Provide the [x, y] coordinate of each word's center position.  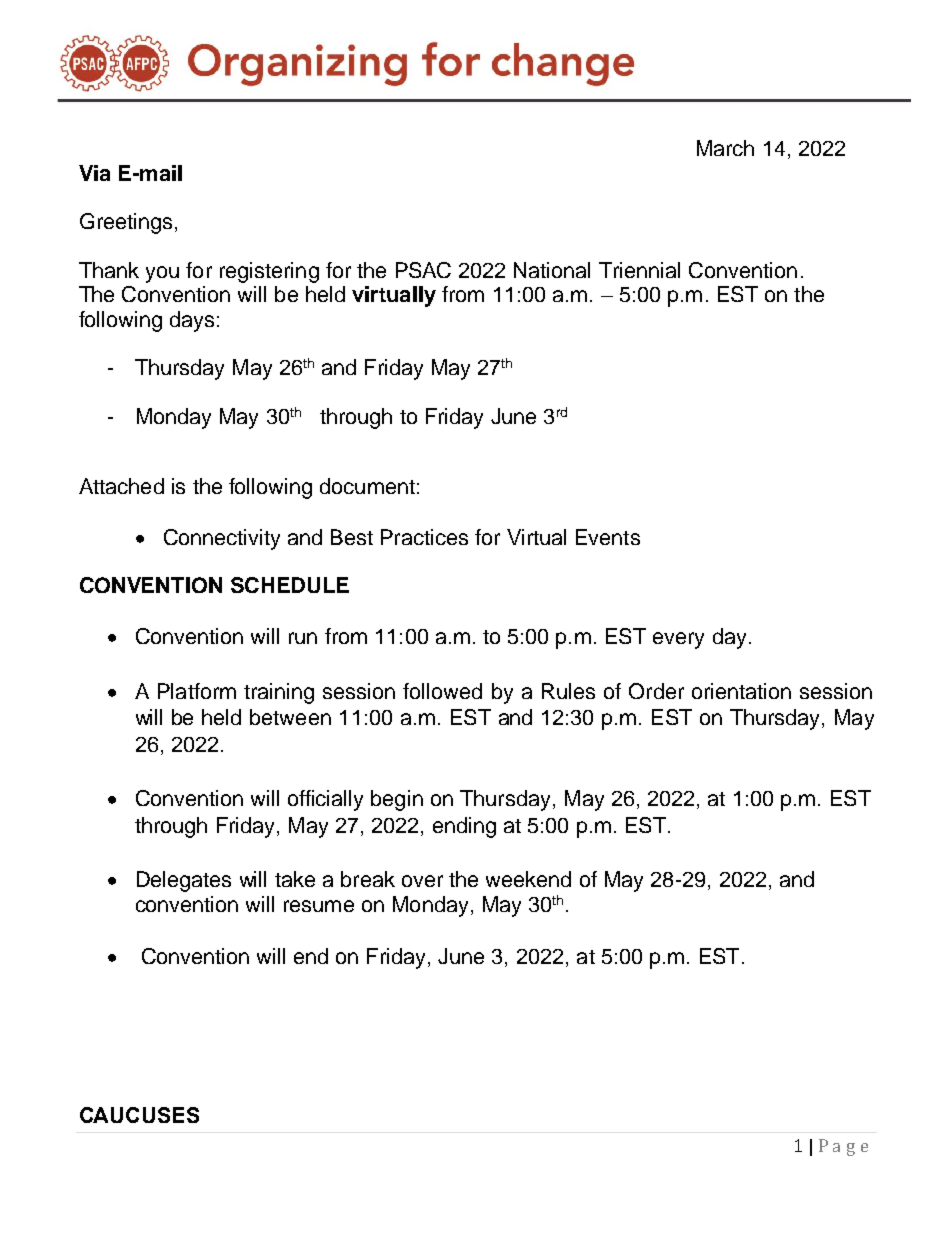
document [367, 486]
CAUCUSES [139, 1115]
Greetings [126, 223]
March [725, 148]
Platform [197, 691]
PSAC [423, 270]
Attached [121, 486]
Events [608, 537]
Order [656, 691]
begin [397, 800]
